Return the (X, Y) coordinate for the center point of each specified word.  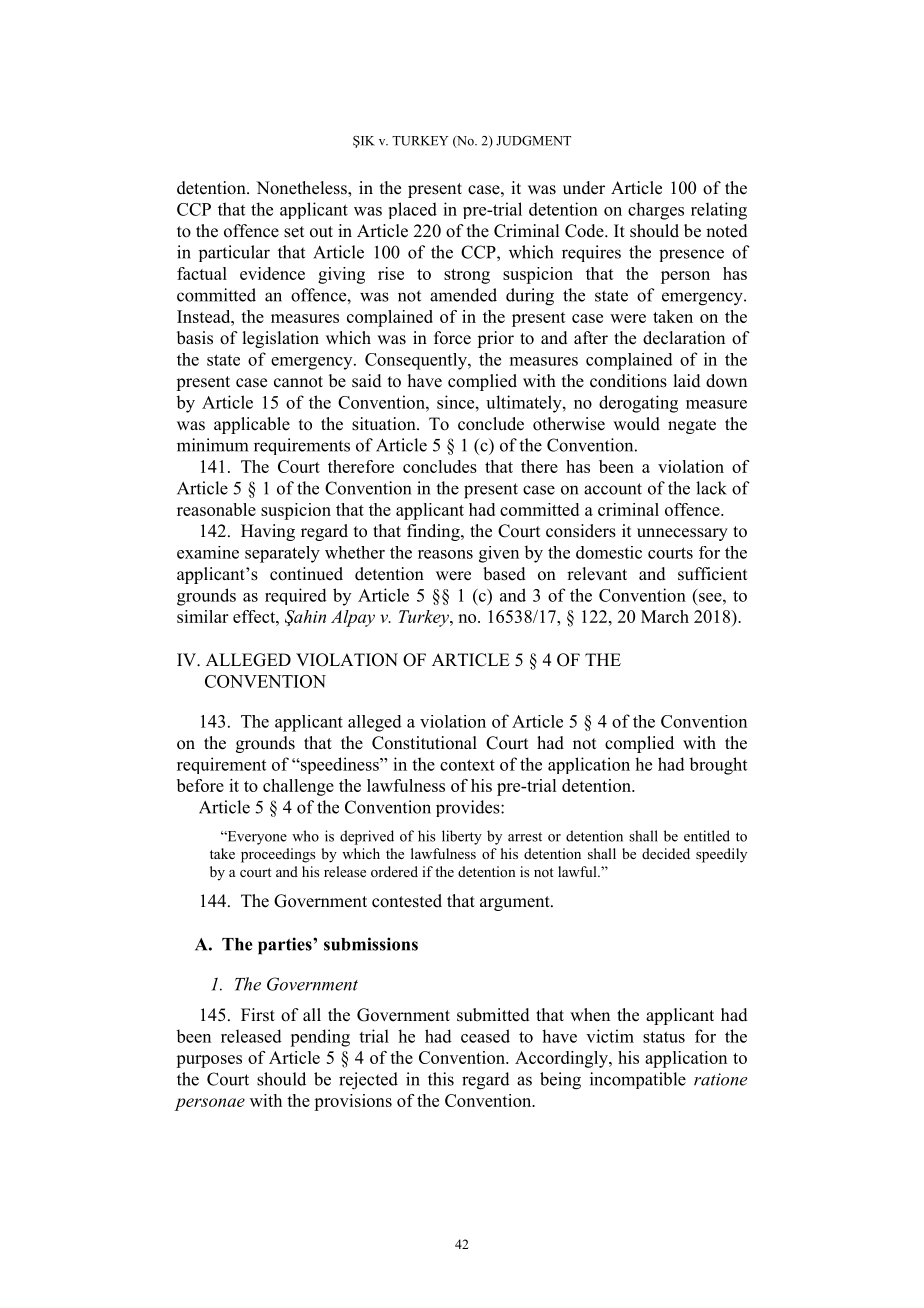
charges (656, 211)
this (441, 1079)
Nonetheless (302, 189)
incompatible (638, 1080)
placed (413, 210)
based (504, 574)
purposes (209, 1061)
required (296, 596)
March (665, 616)
